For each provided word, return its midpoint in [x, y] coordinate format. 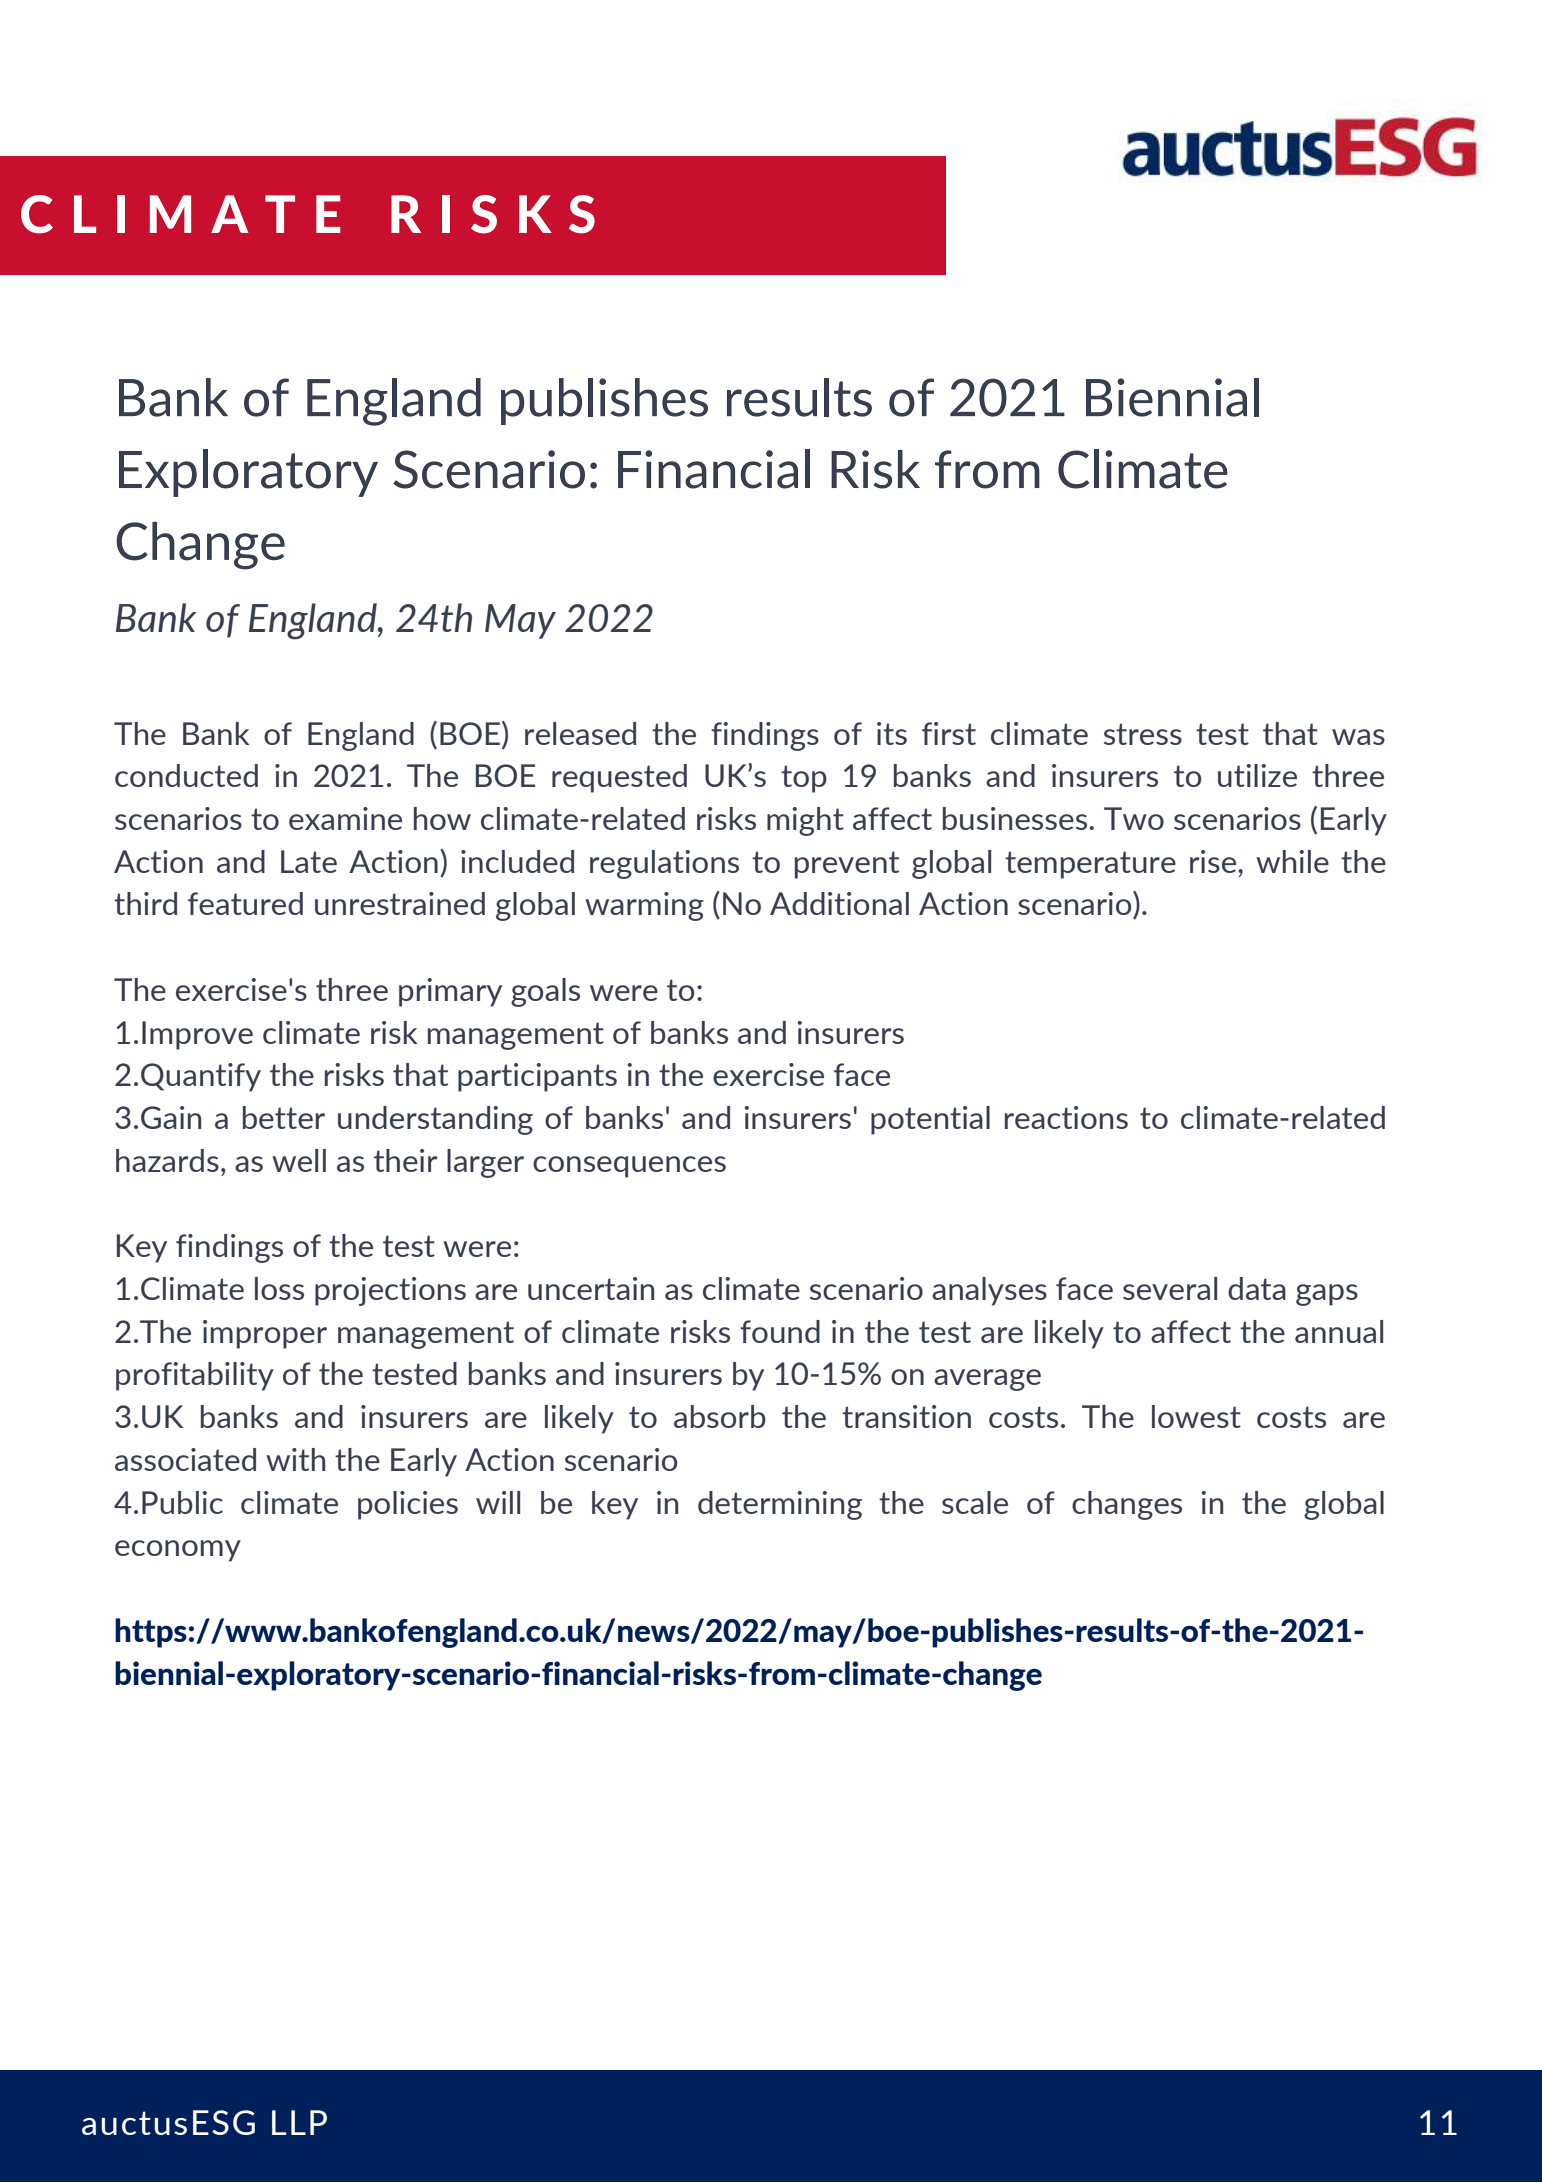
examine [345, 818]
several [1170, 1288]
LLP [299, 2122]
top [804, 779]
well [299, 1160]
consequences [629, 1167]
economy [178, 1551]
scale [975, 1502]
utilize [1257, 775]
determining [780, 1505]
